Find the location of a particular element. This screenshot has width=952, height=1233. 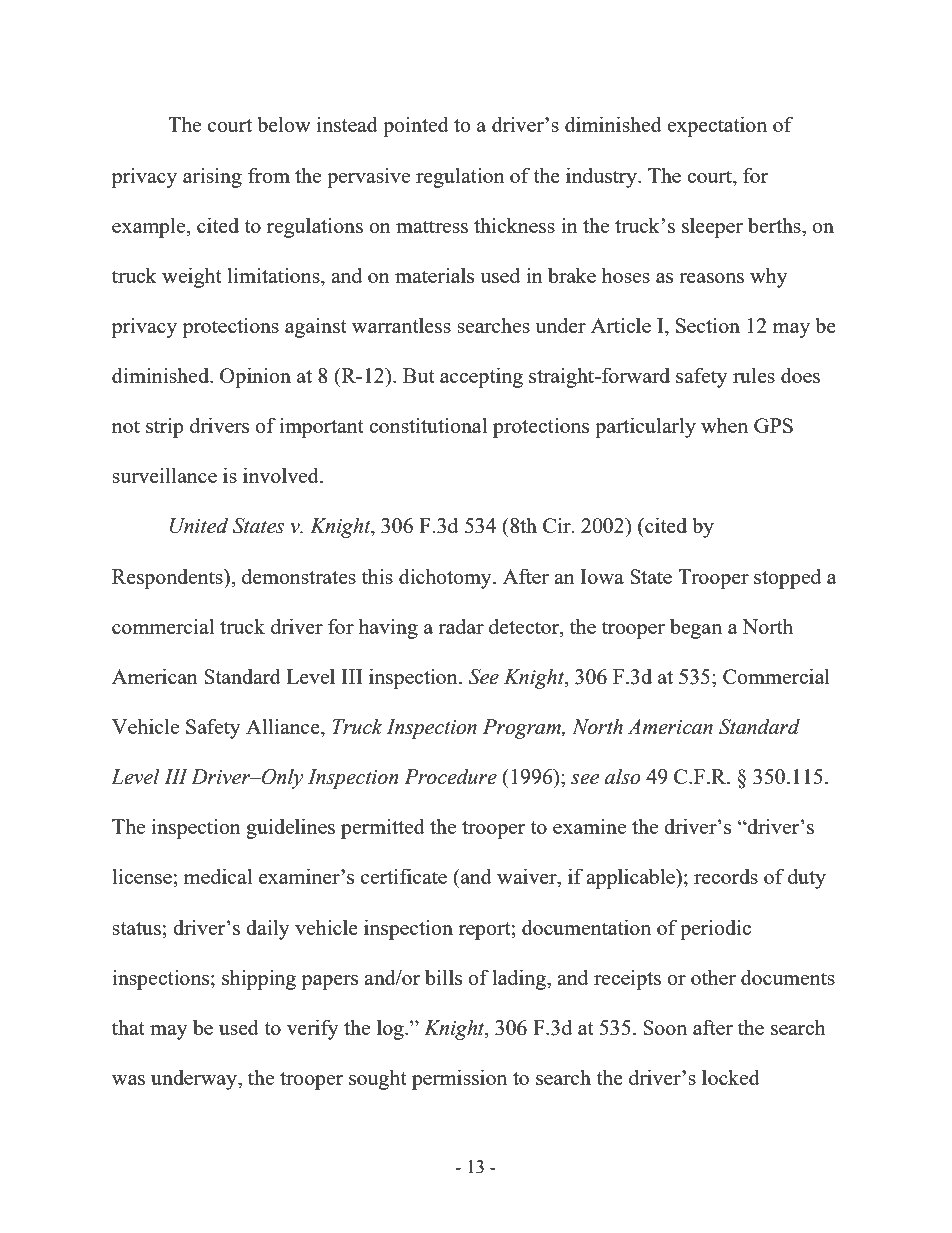

radar is located at coordinates (461, 626).
